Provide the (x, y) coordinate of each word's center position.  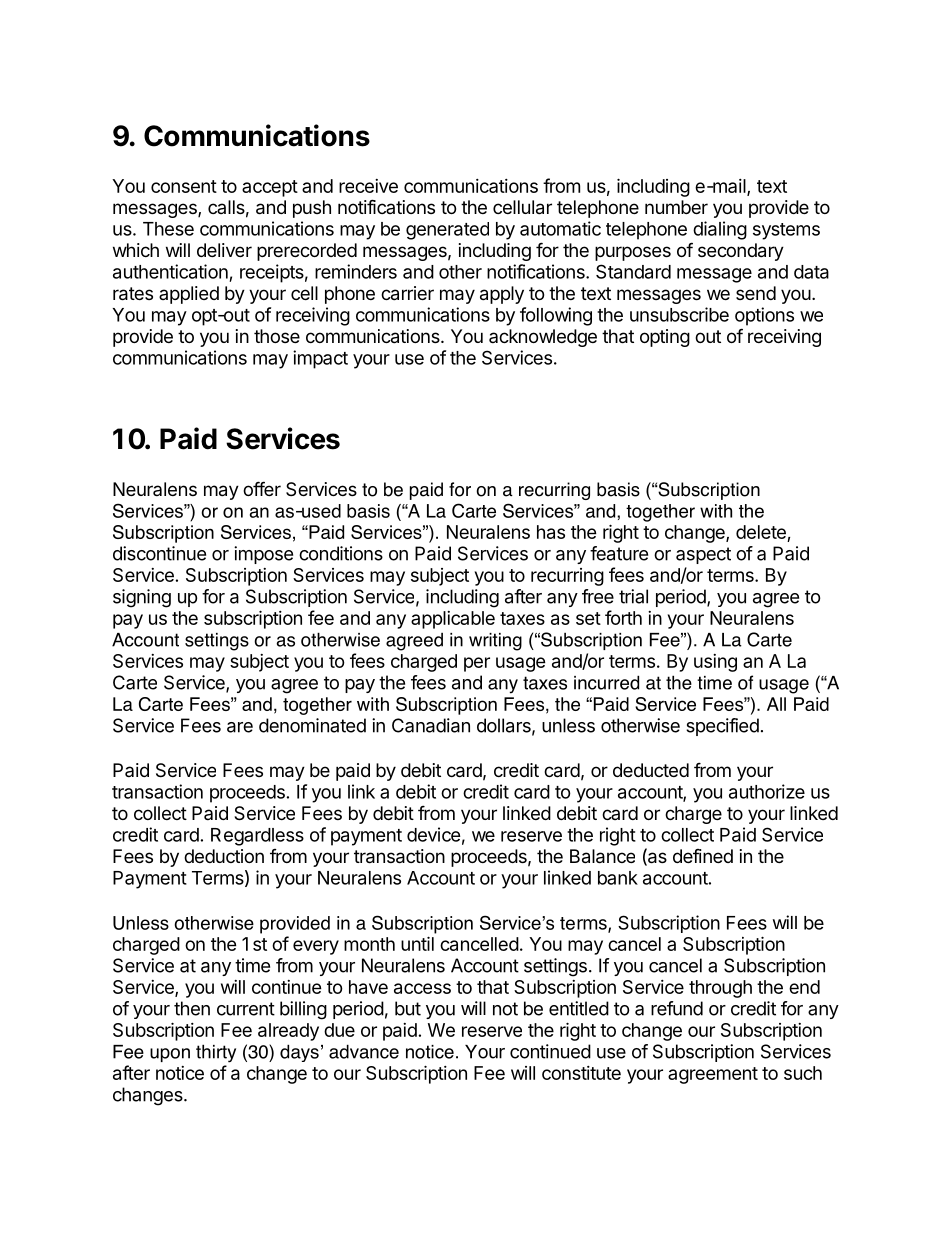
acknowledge (543, 338)
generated (447, 231)
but (408, 1008)
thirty (216, 1053)
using (715, 663)
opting (665, 338)
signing (142, 598)
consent (184, 186)
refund (677, 1008)
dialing (720, 230)
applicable (453, 620)
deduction (224, 856)
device (434, 834)
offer (262, 488)
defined (703, 856)
